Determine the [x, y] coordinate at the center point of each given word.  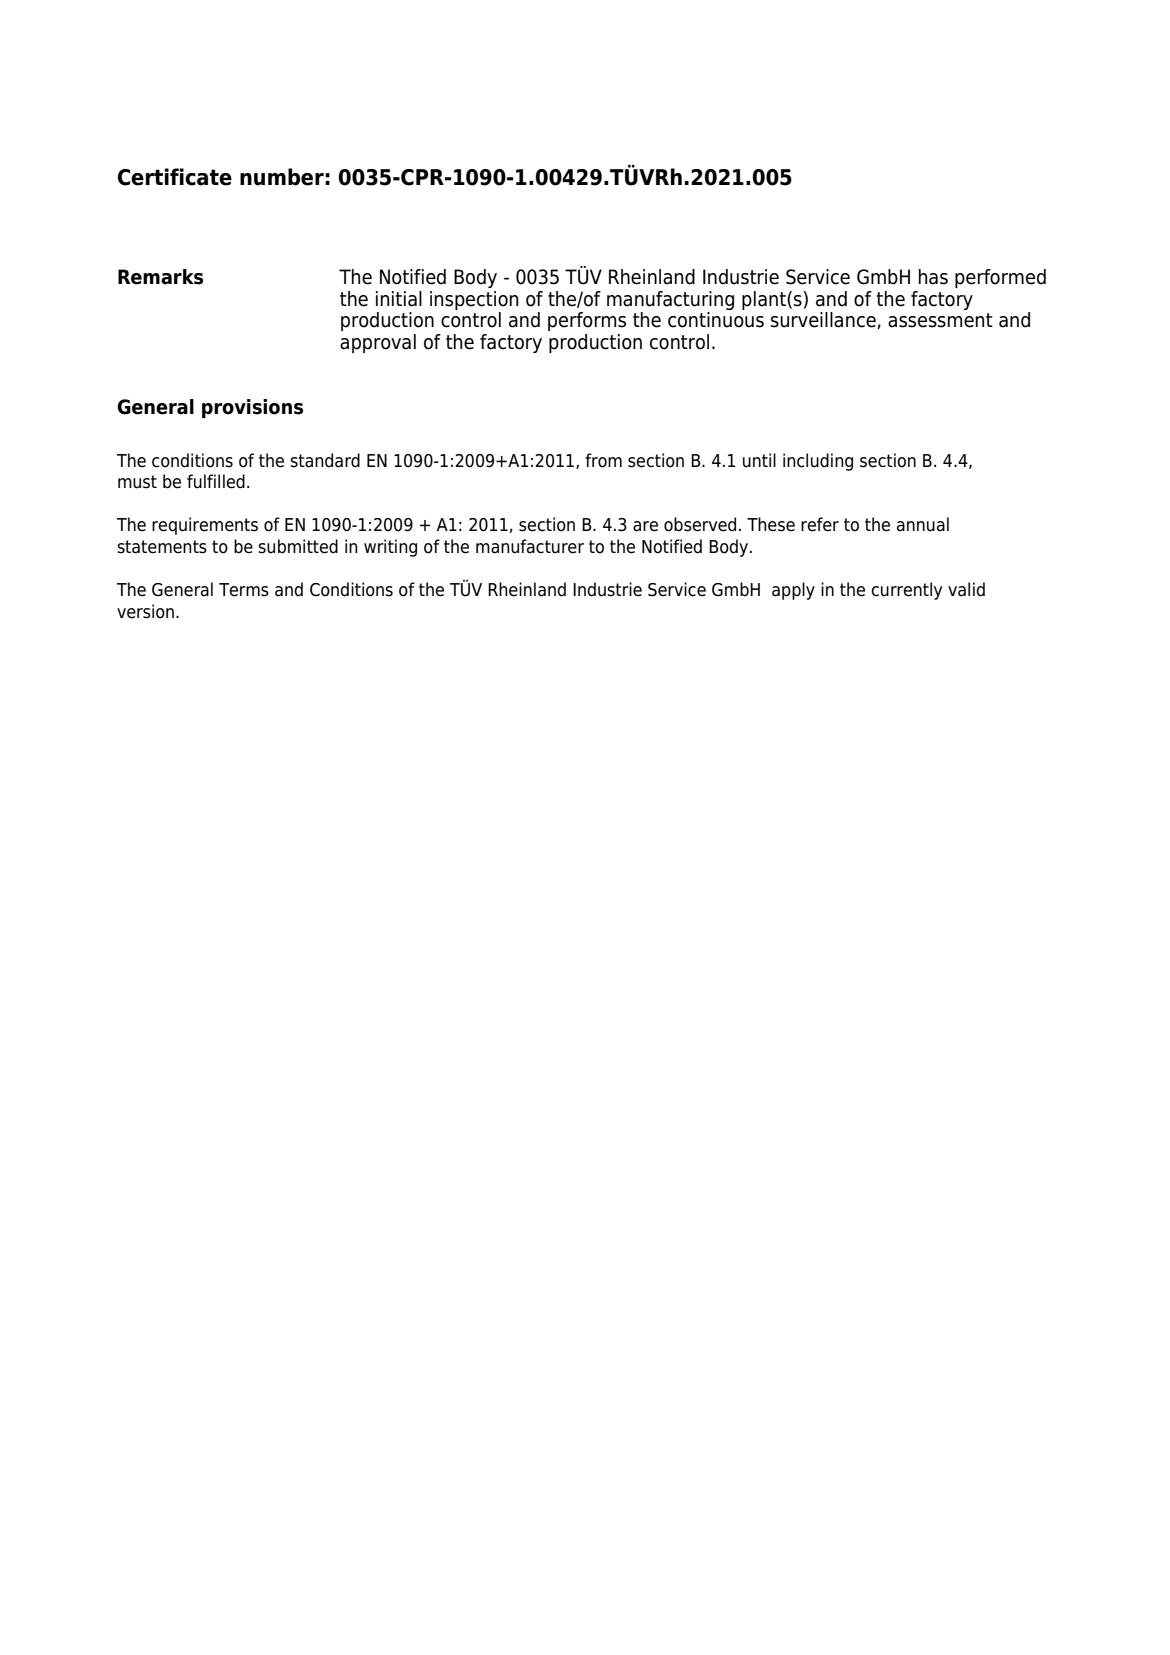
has [933, 277]
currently [906, 591]
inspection [474, 300]
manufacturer [530, 546]
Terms [244, 590]
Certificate [175, 177]
